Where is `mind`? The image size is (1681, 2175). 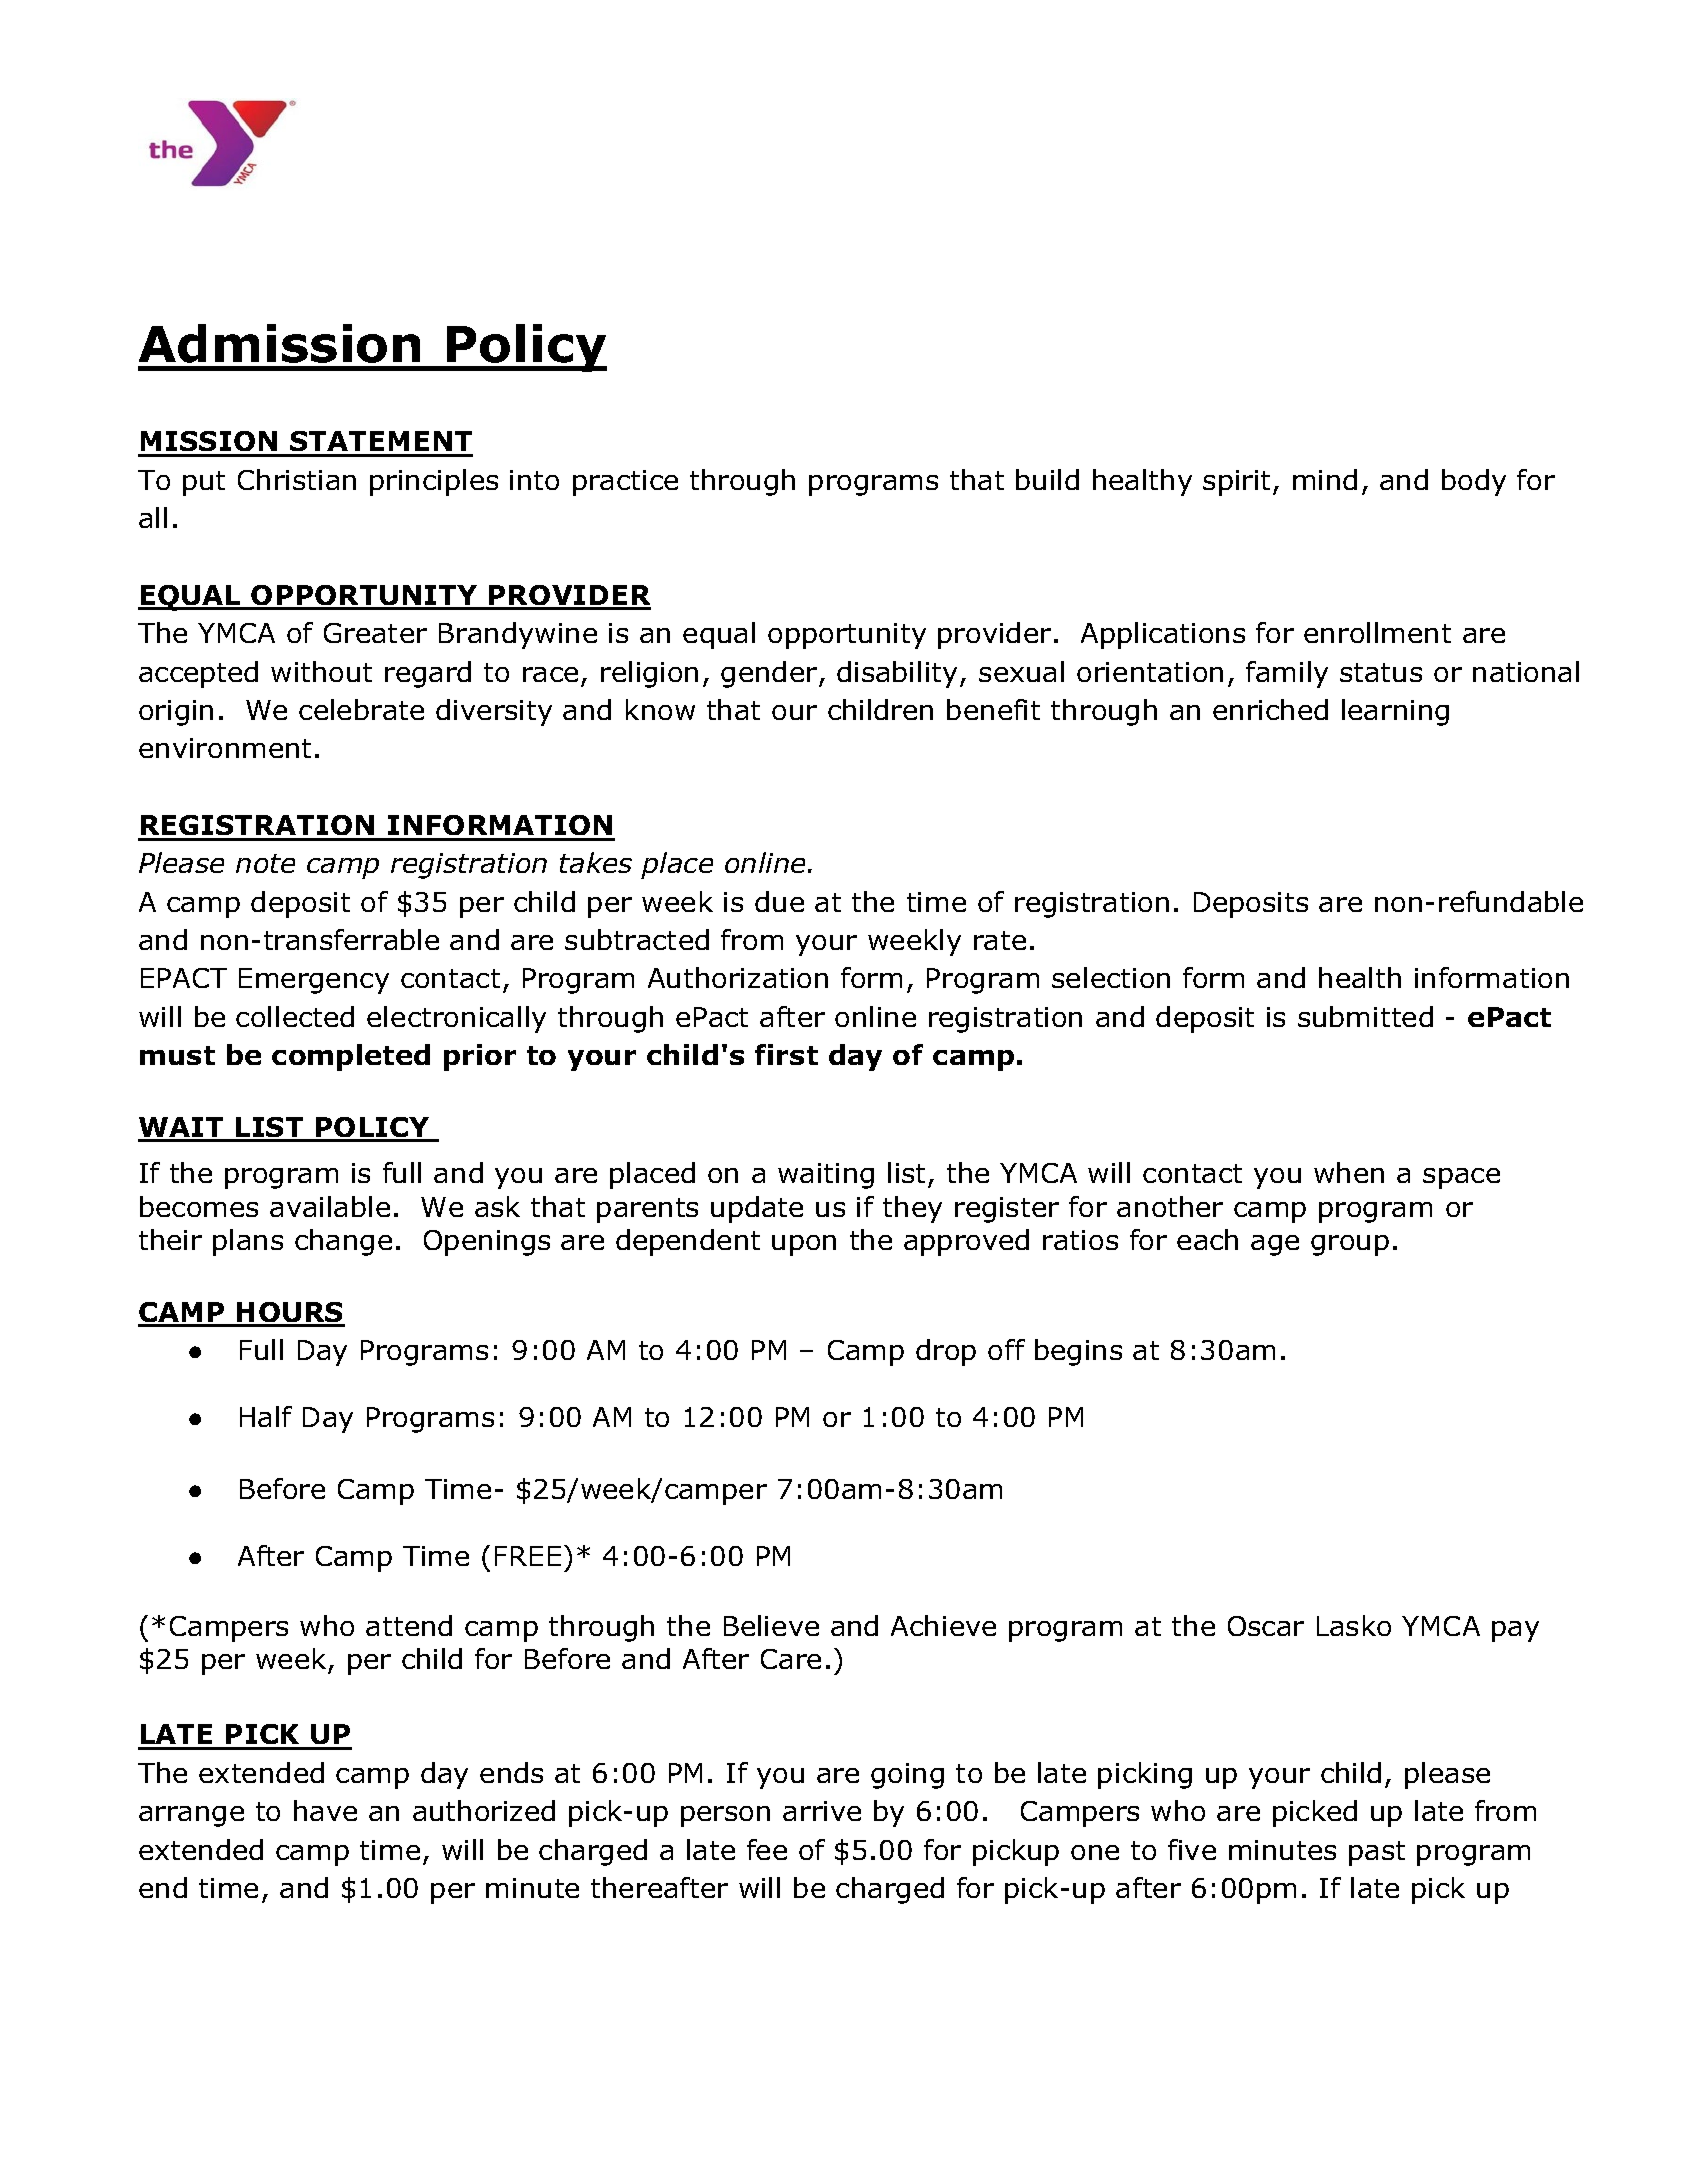 mind is located at coordinates (1325, 479).
